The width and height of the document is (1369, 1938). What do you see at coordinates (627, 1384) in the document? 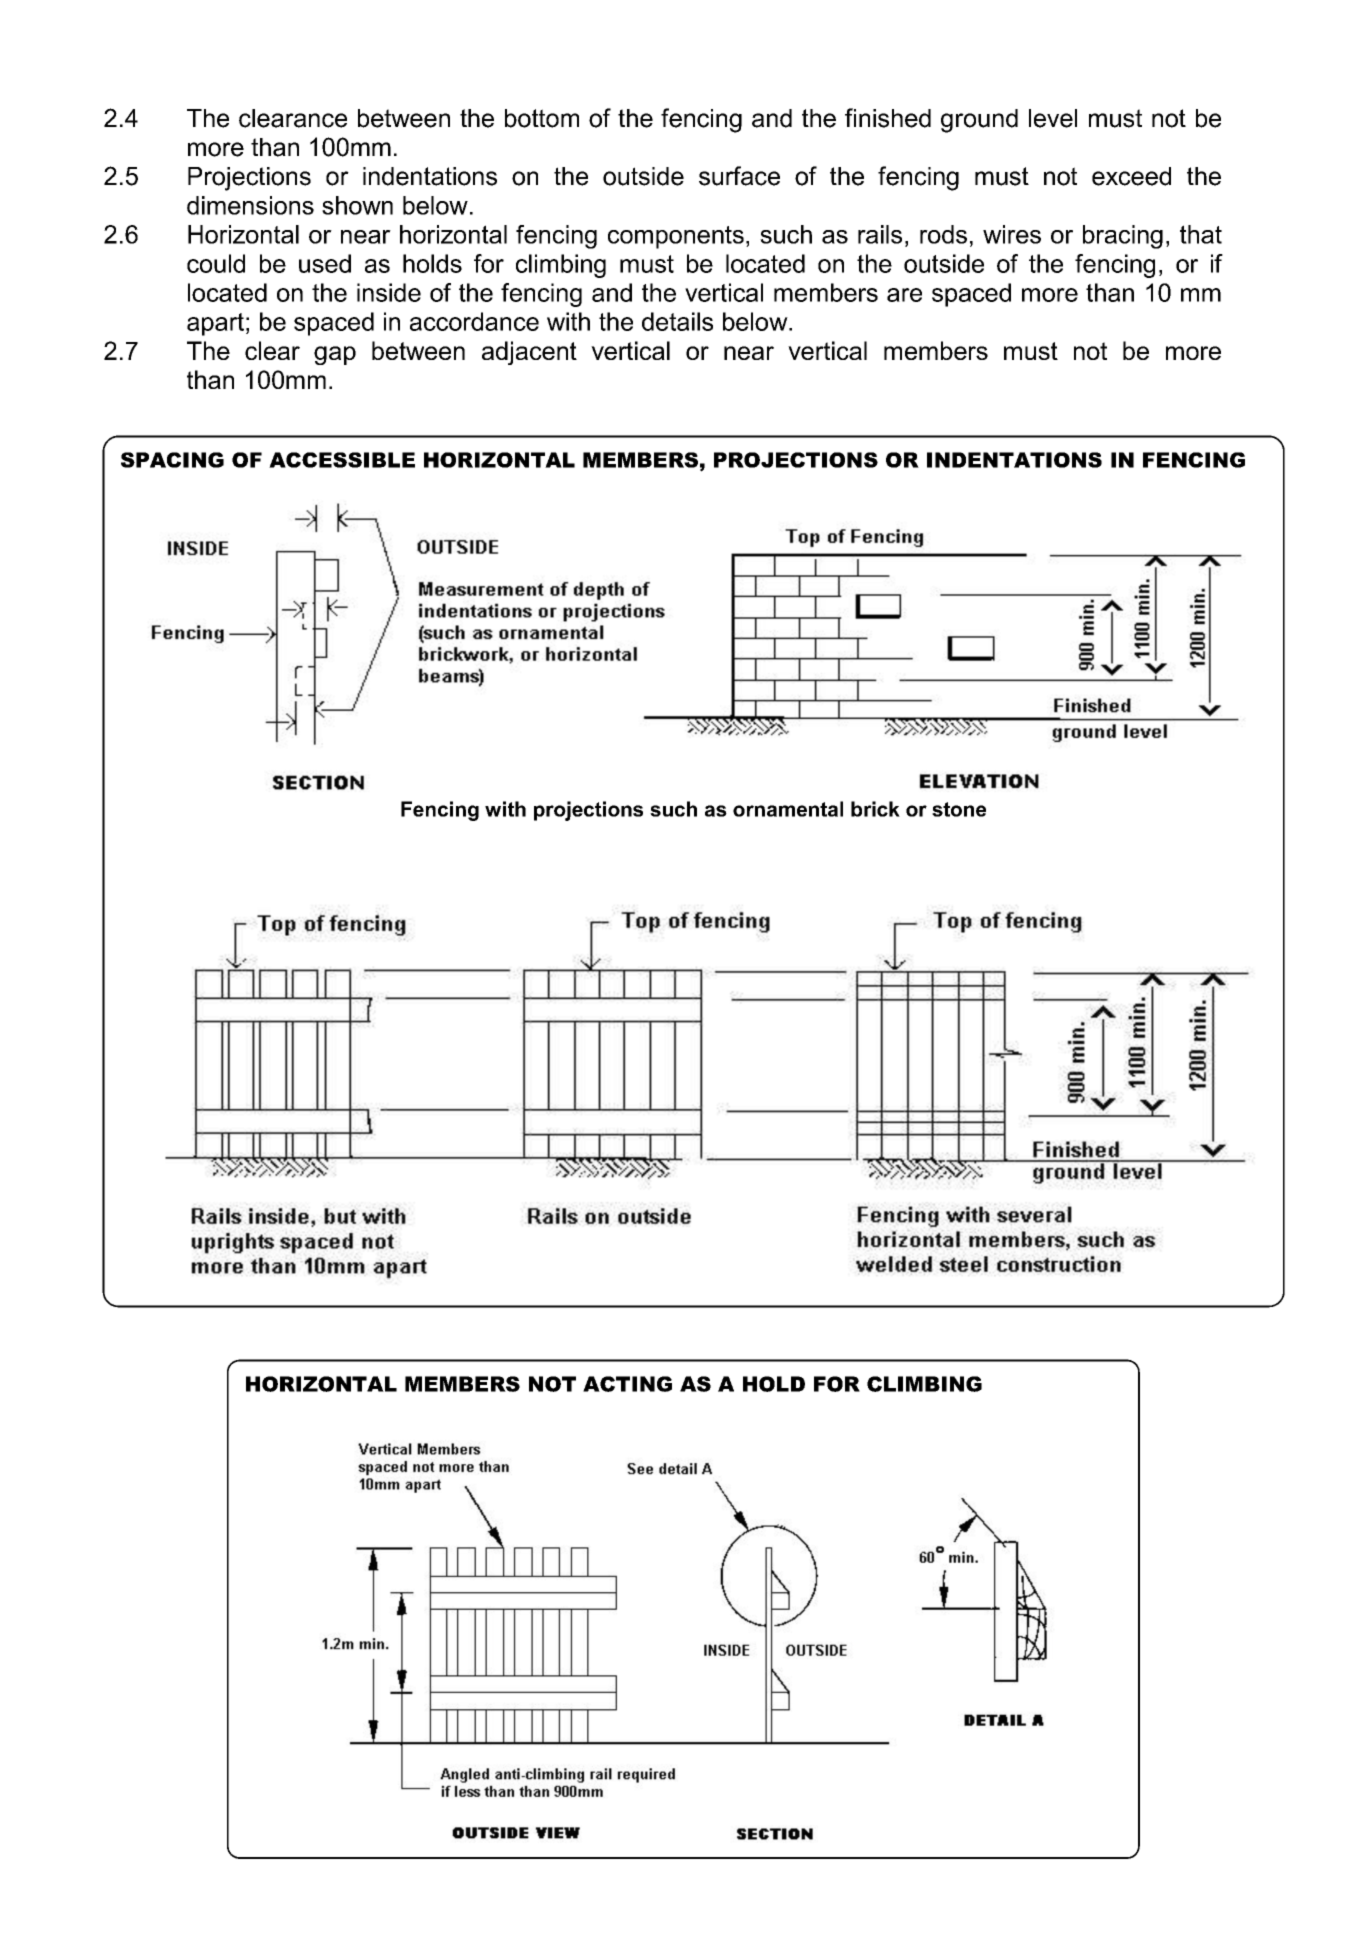
I see `ACTING` at bounding box center [627, 1384].
